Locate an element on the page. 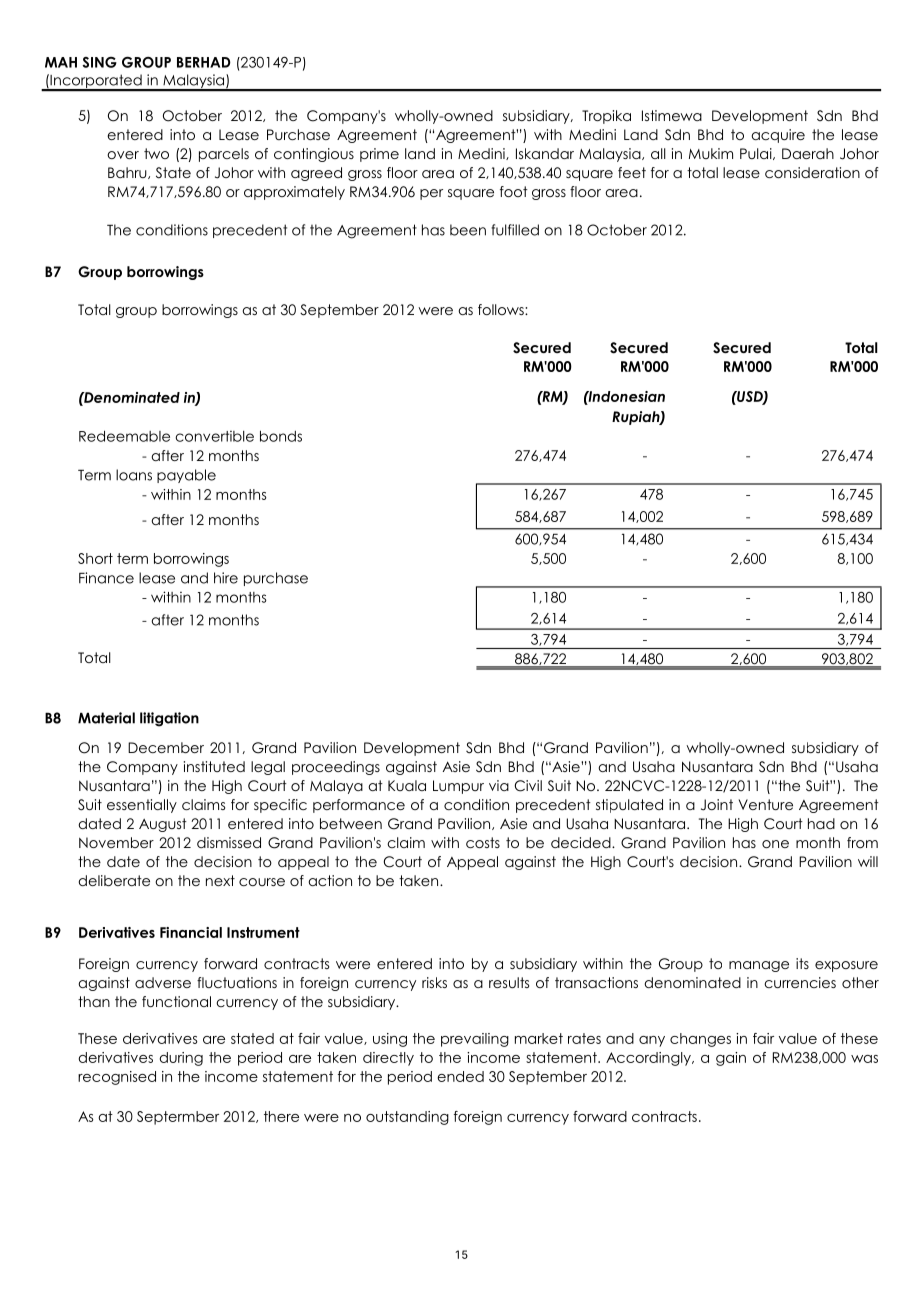  recognised is located at coordinates (117, 1078).
